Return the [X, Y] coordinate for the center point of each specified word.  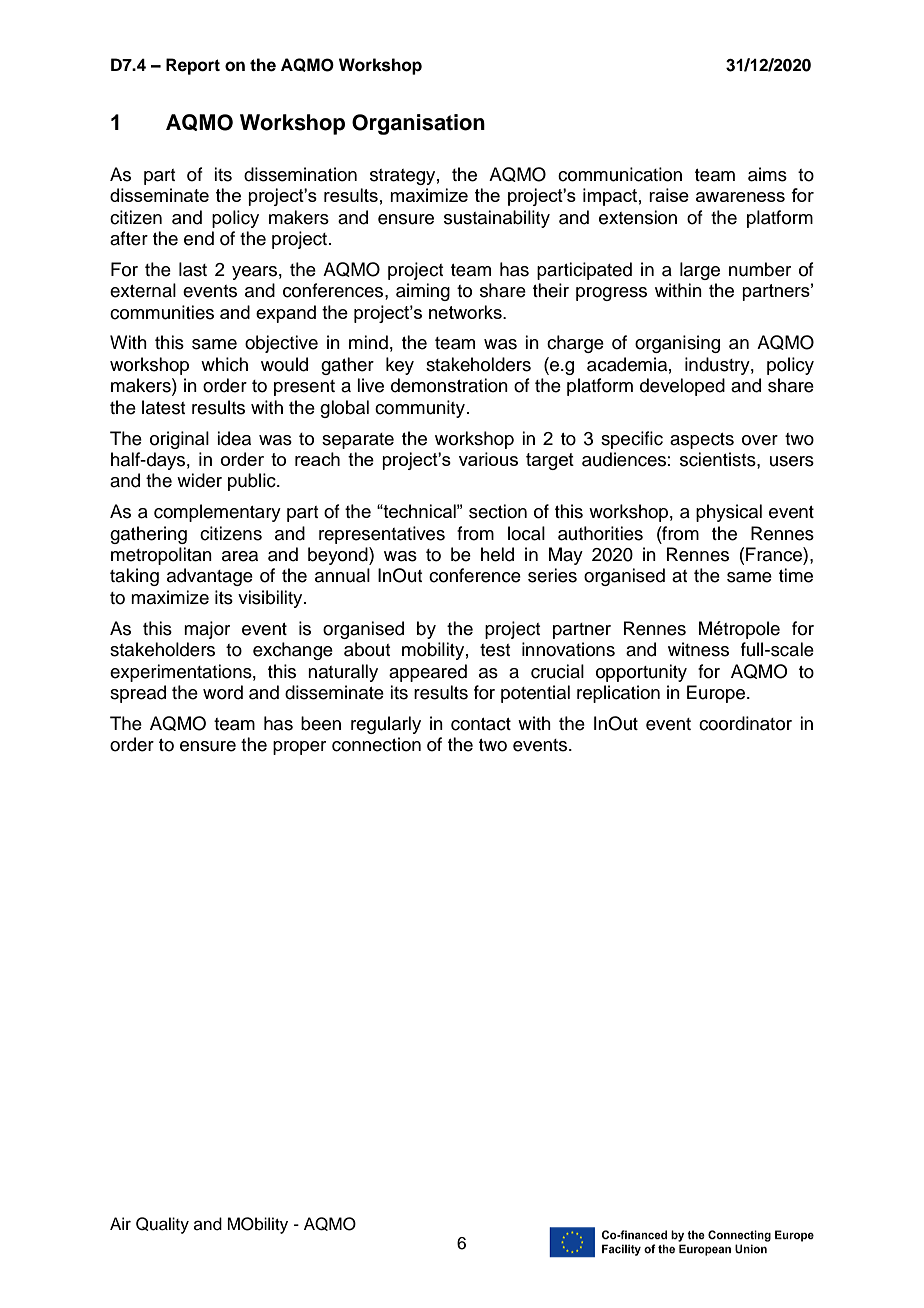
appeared [428, 673]
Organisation [418, 124]
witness [698, 649]
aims [767, 174]
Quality [162, 1225]
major [207, 630]
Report [193, 66]
